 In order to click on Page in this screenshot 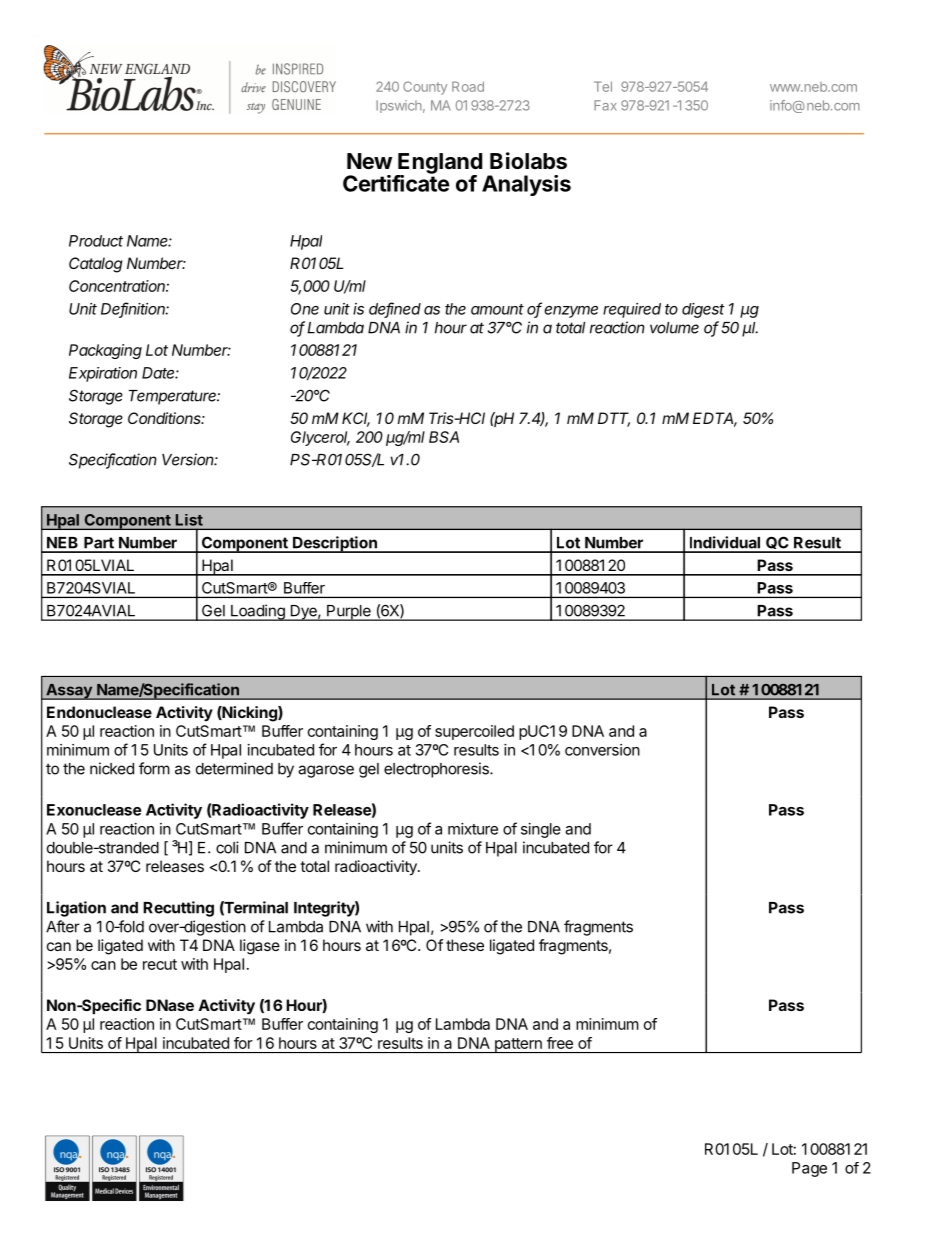, I will do `click(809, 1169)`.
